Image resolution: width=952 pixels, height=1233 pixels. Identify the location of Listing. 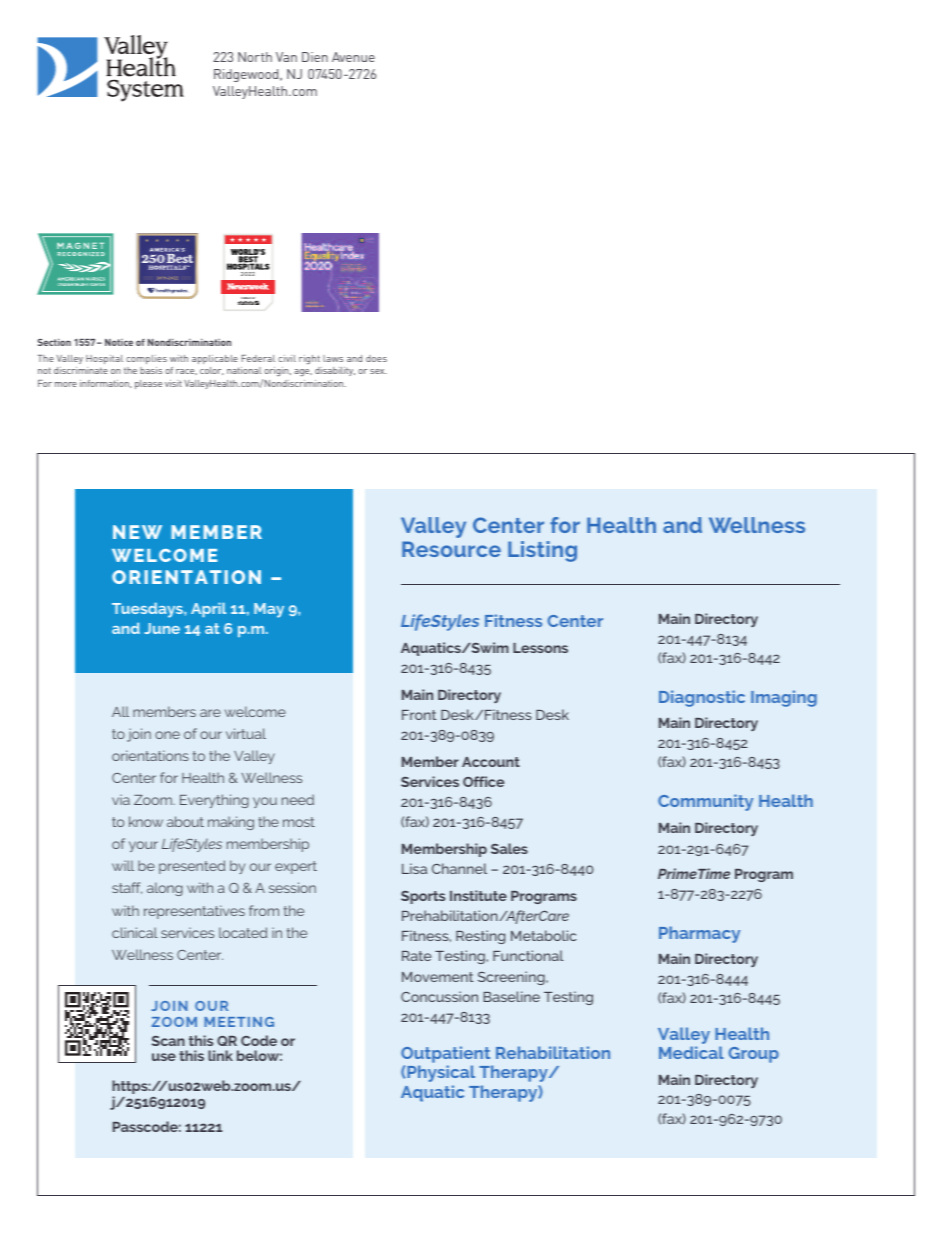
(542, 551).
